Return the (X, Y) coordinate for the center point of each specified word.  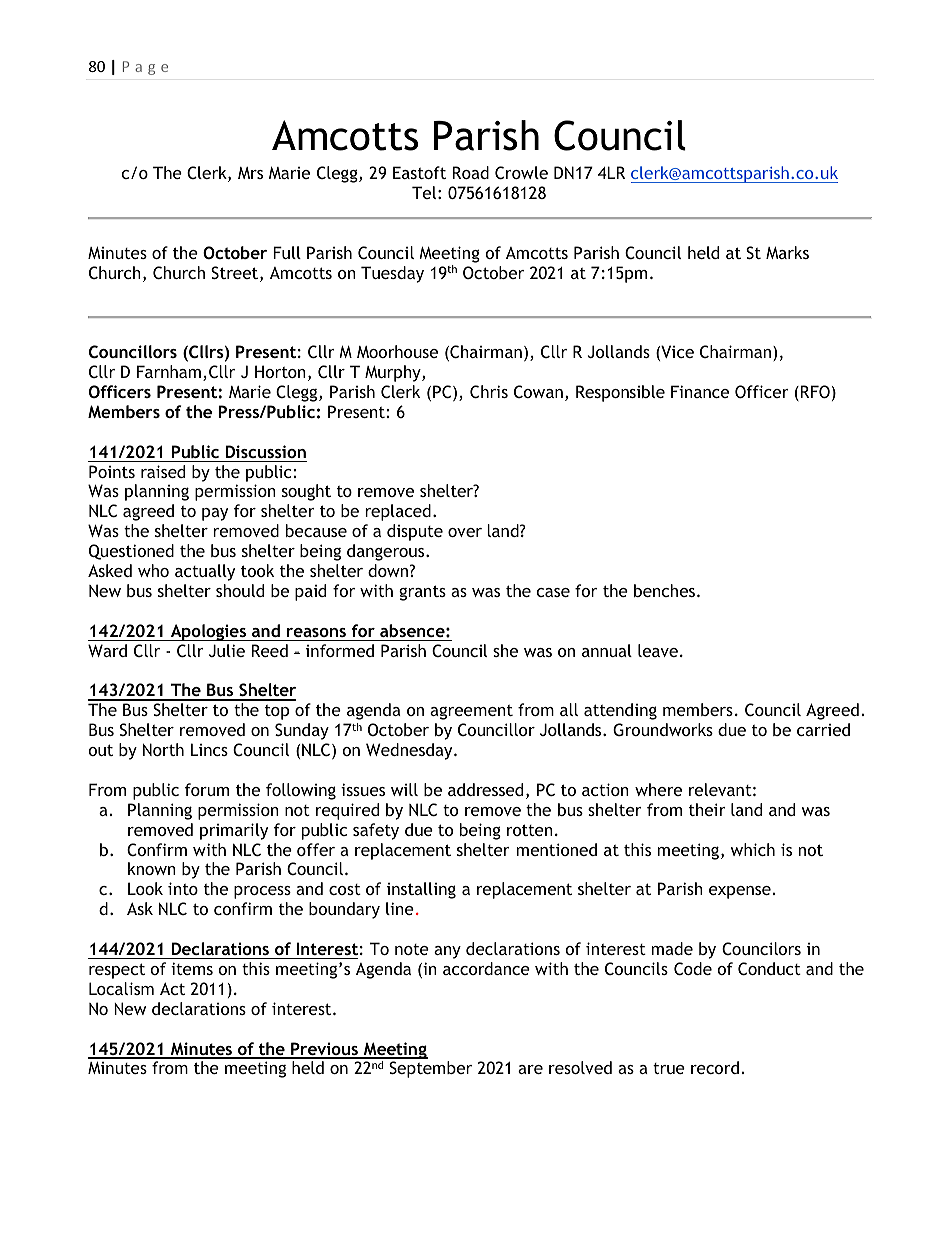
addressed (485, 789)
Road (471, 172)
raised (163, 471)
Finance (700, 391)
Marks (787, 252)
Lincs (209, 749)
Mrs (250, 173)
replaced (398, 512)
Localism (121, 988)
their (707, 809)
